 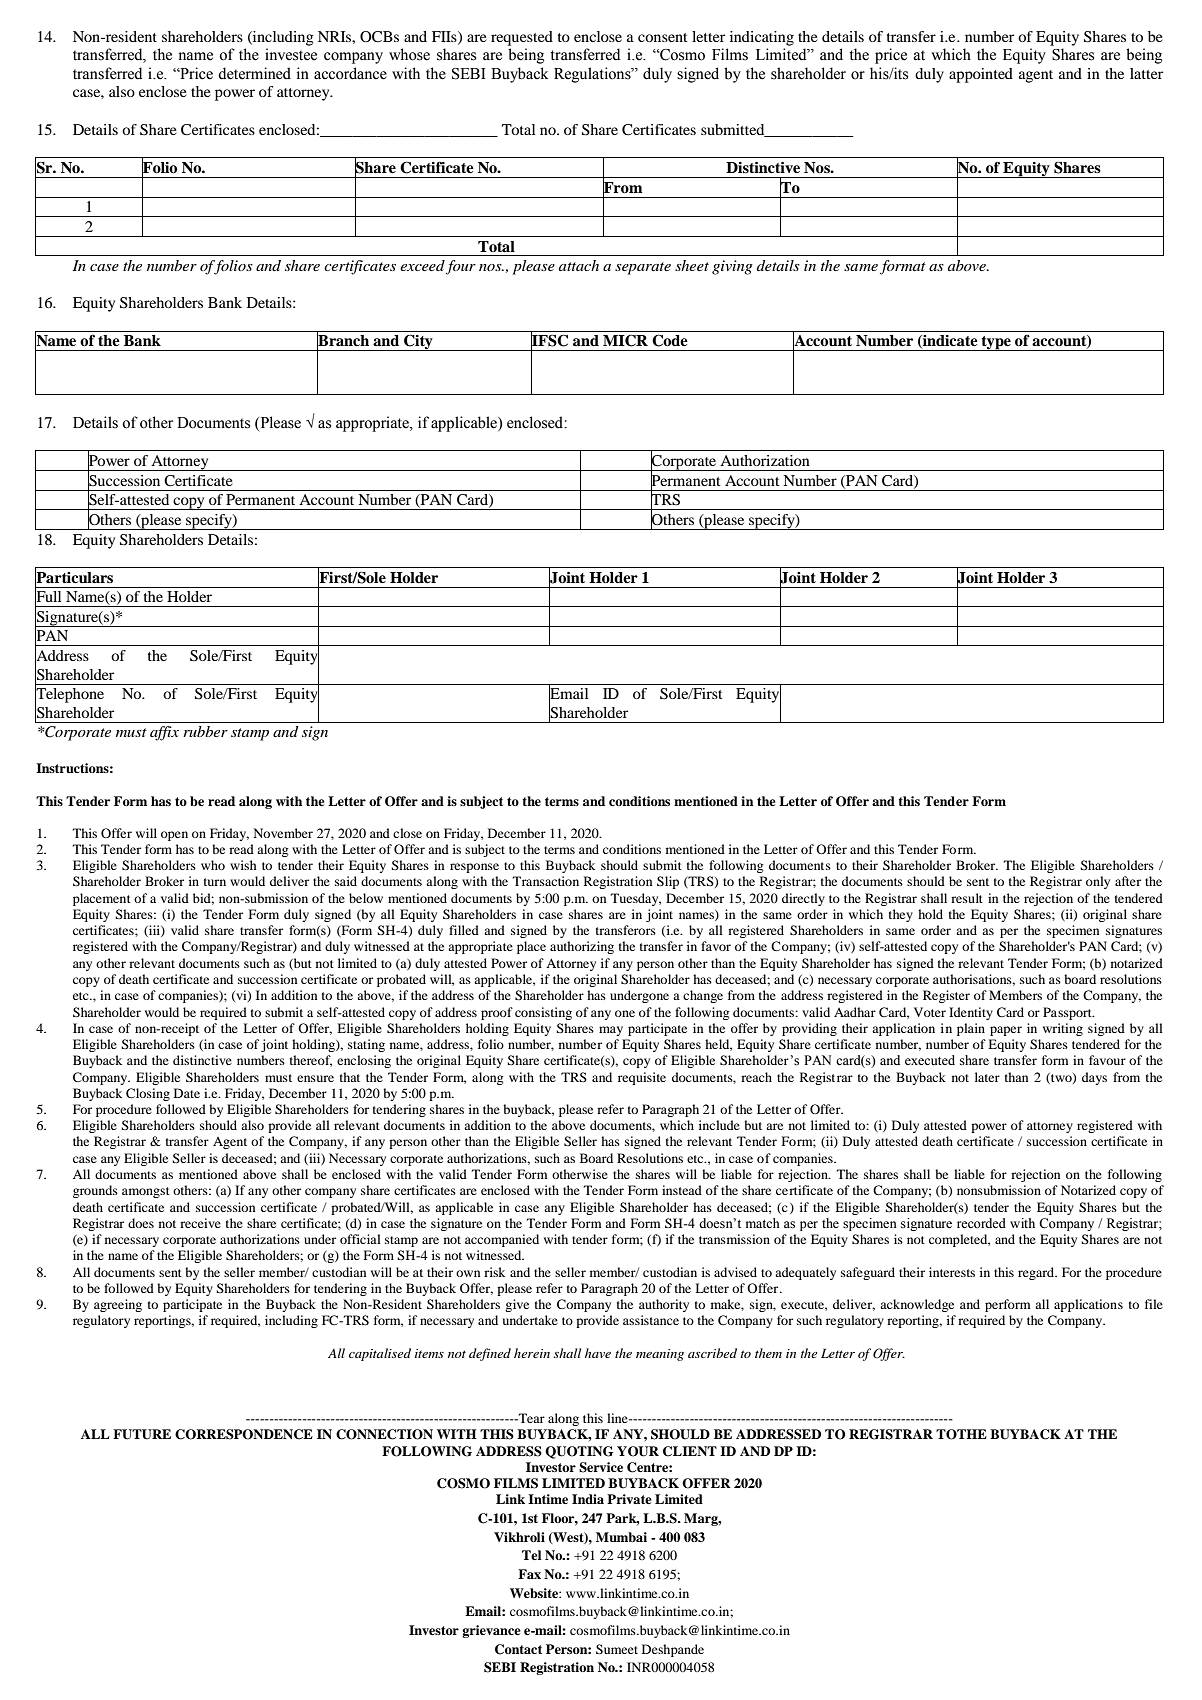 What do you see at coordinates (981, 75) in the screenshot?
I see `appointed` at bounding box center [981, 75].
